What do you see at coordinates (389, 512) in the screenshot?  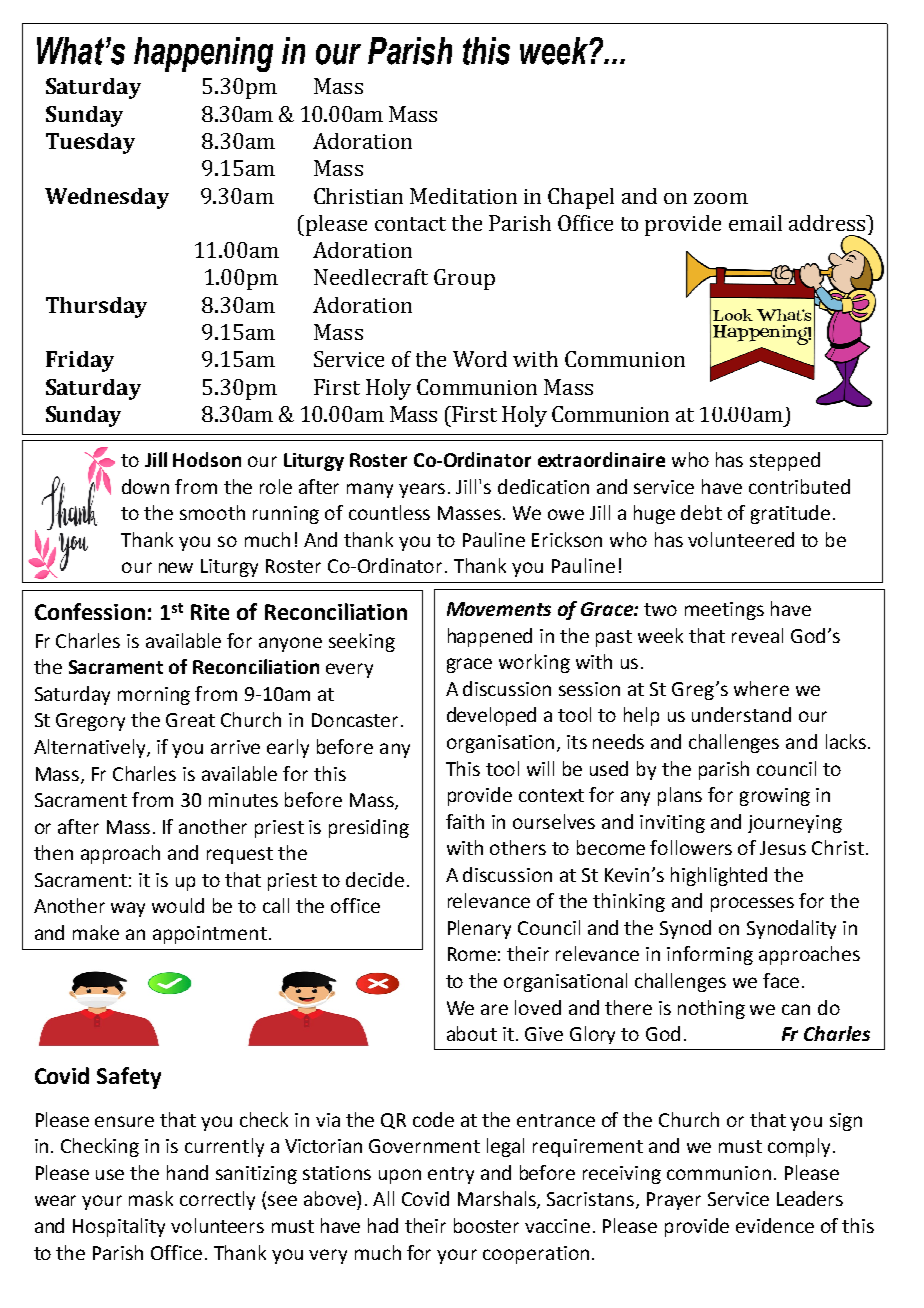 I see `countless` at bounding box center [389, 512].
